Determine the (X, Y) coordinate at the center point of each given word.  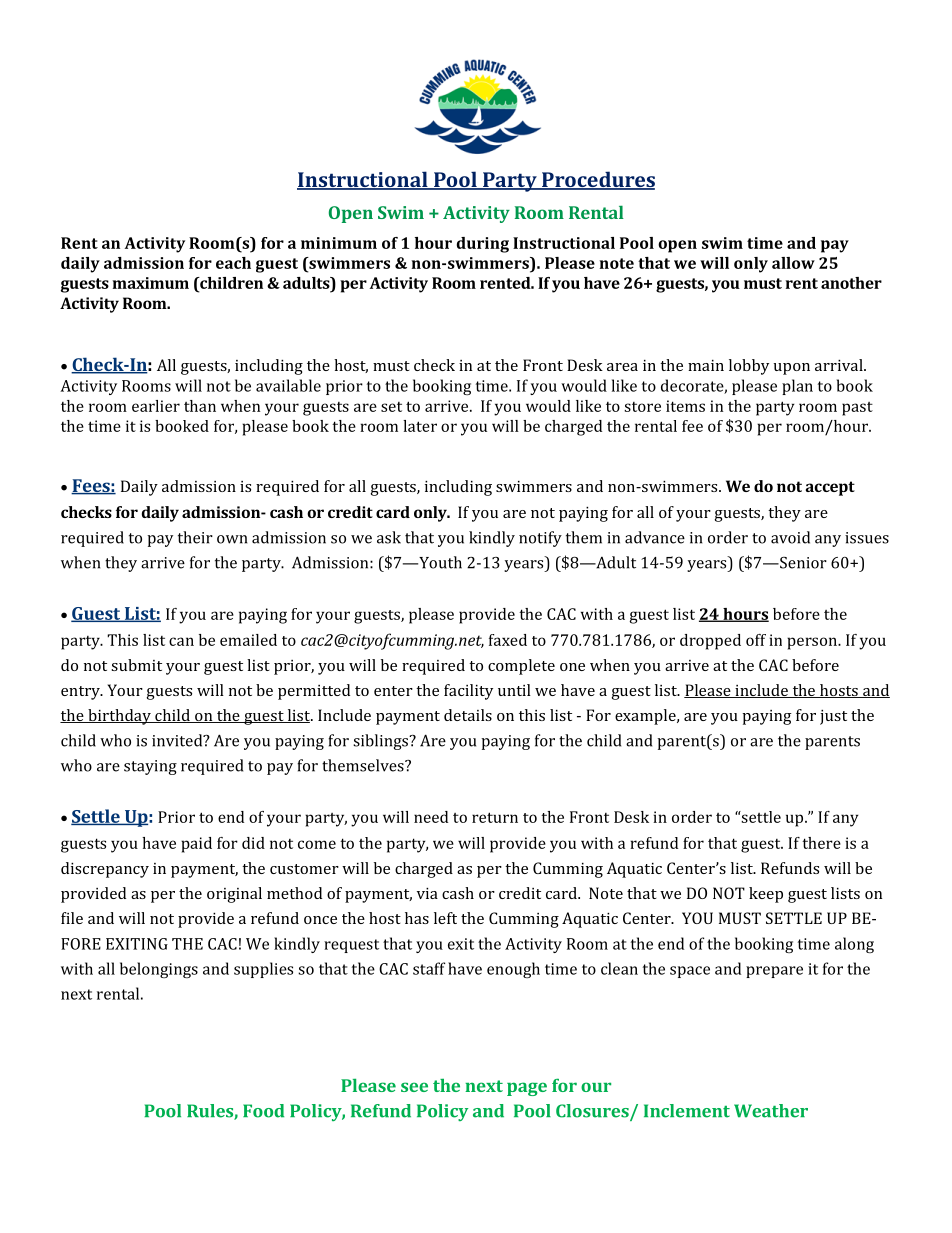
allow (793, 263)
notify (540, 539)
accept (830, 488)
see (414, 1087)
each (233, 263)
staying (150, 767)
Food (263, 1111)
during (483, 245)
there (821, 843)
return (495, 817)
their (195, 537)
